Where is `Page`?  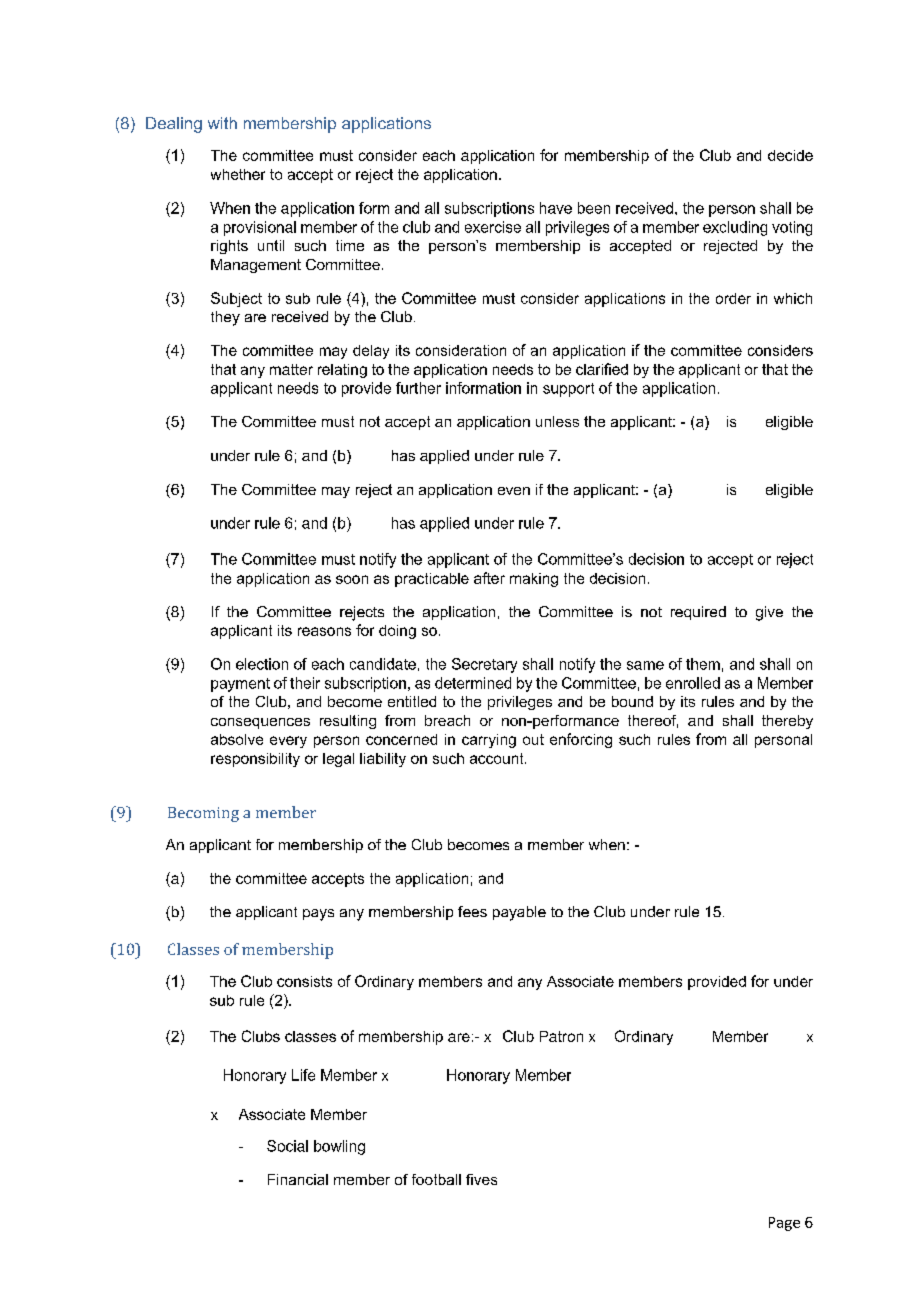
Page is located at coordinates (784, 1224).
